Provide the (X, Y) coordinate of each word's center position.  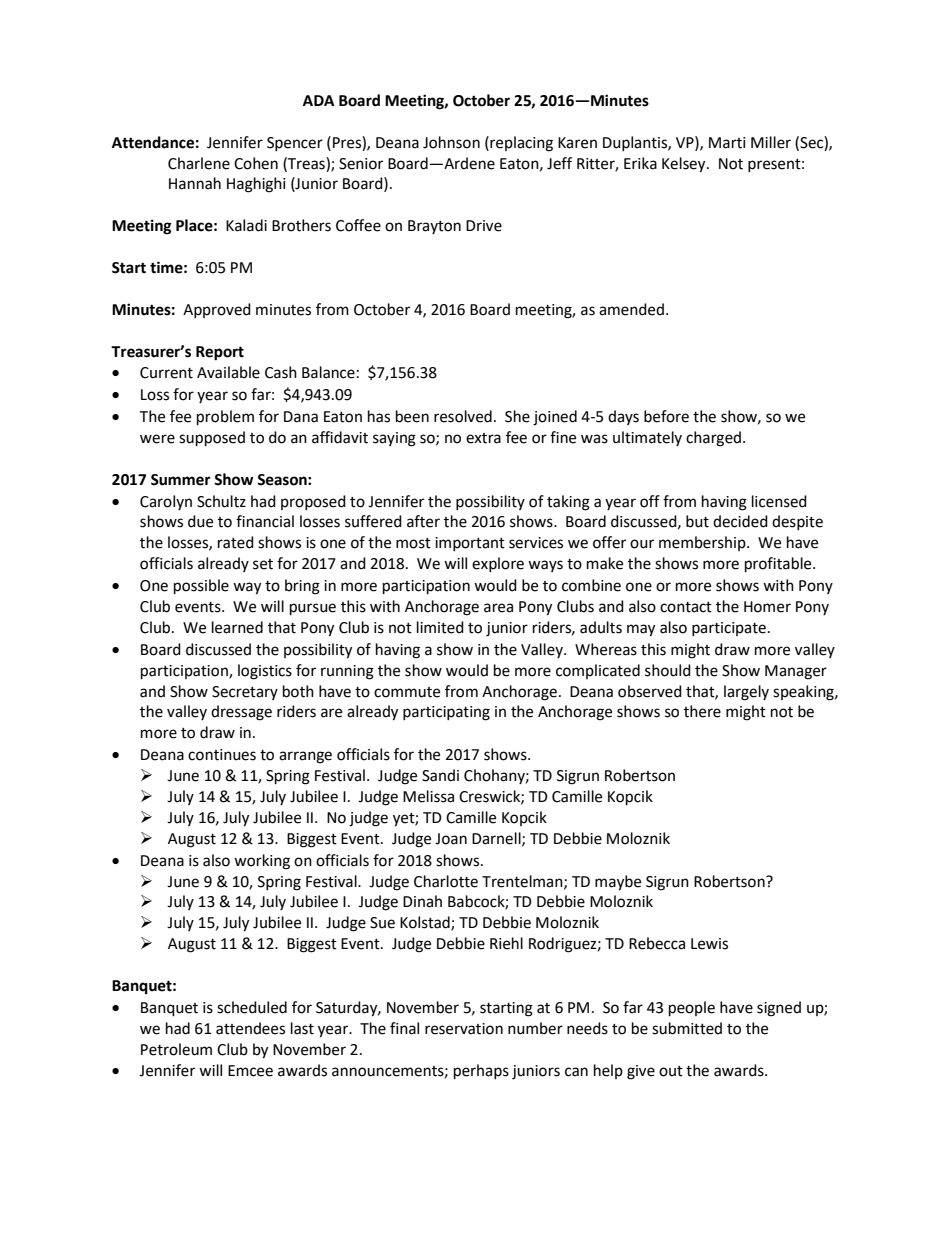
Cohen (256, 163)
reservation (464, 1029)
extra (483, 438)
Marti (727, 143)
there (702, 711)
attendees (250, 1028)
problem (225, 418)
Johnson (451, 142)
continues (222, 755)
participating (446, 713)
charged (713, 439)
